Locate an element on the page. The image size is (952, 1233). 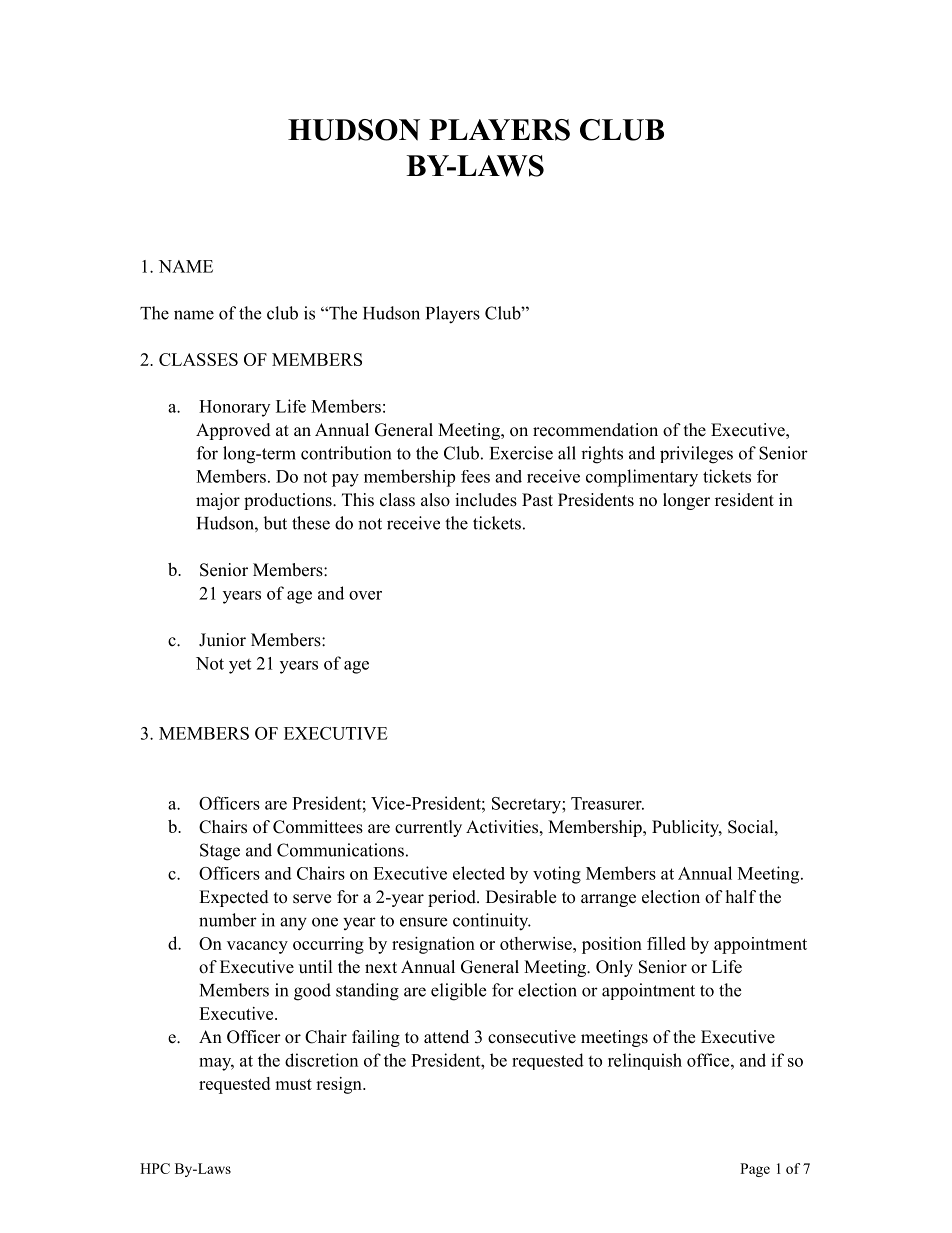
Approved is located at coordinates (233, 431).
